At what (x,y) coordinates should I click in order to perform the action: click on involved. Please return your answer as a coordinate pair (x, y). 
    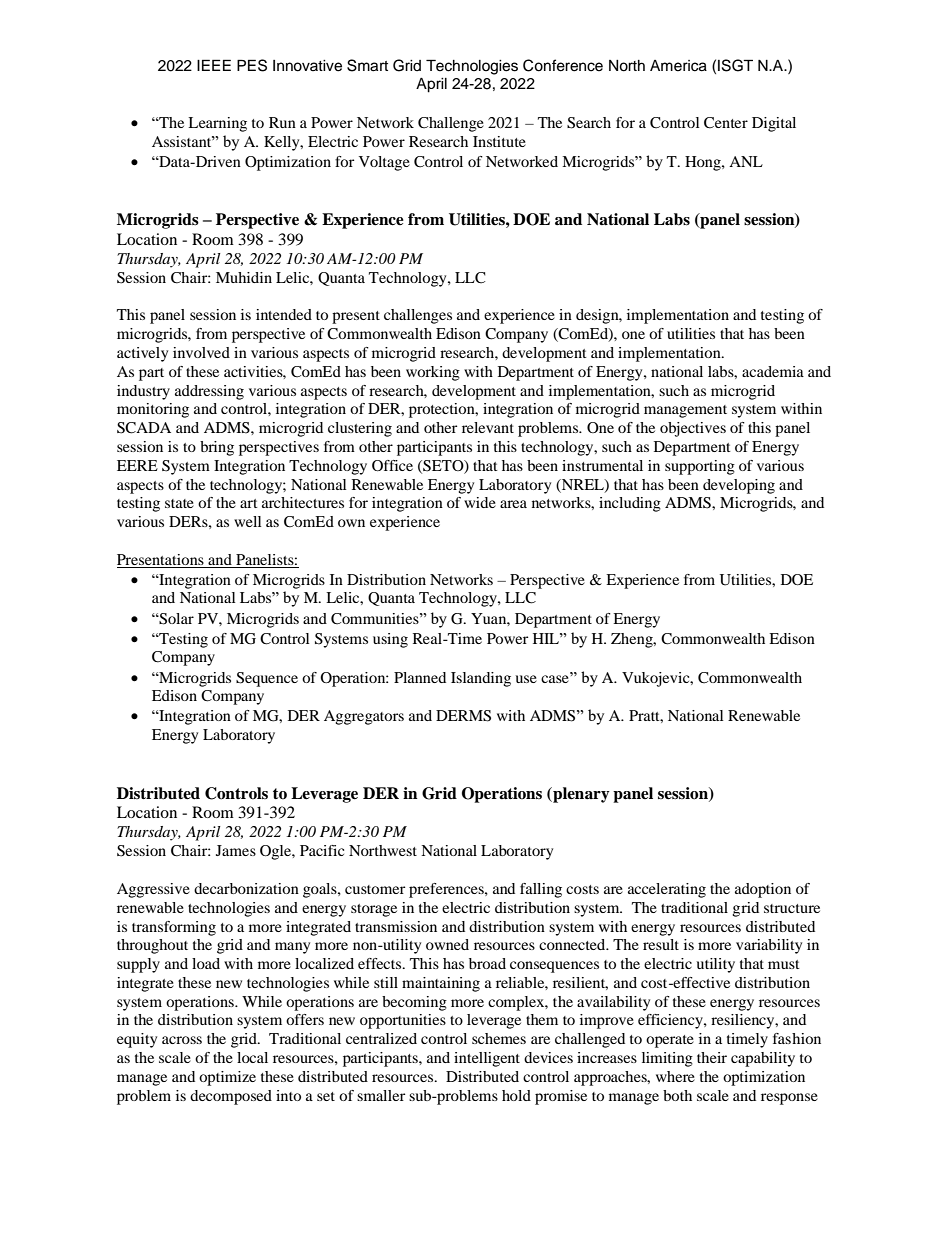
    Looking at the image, I should click on (201, 352).
